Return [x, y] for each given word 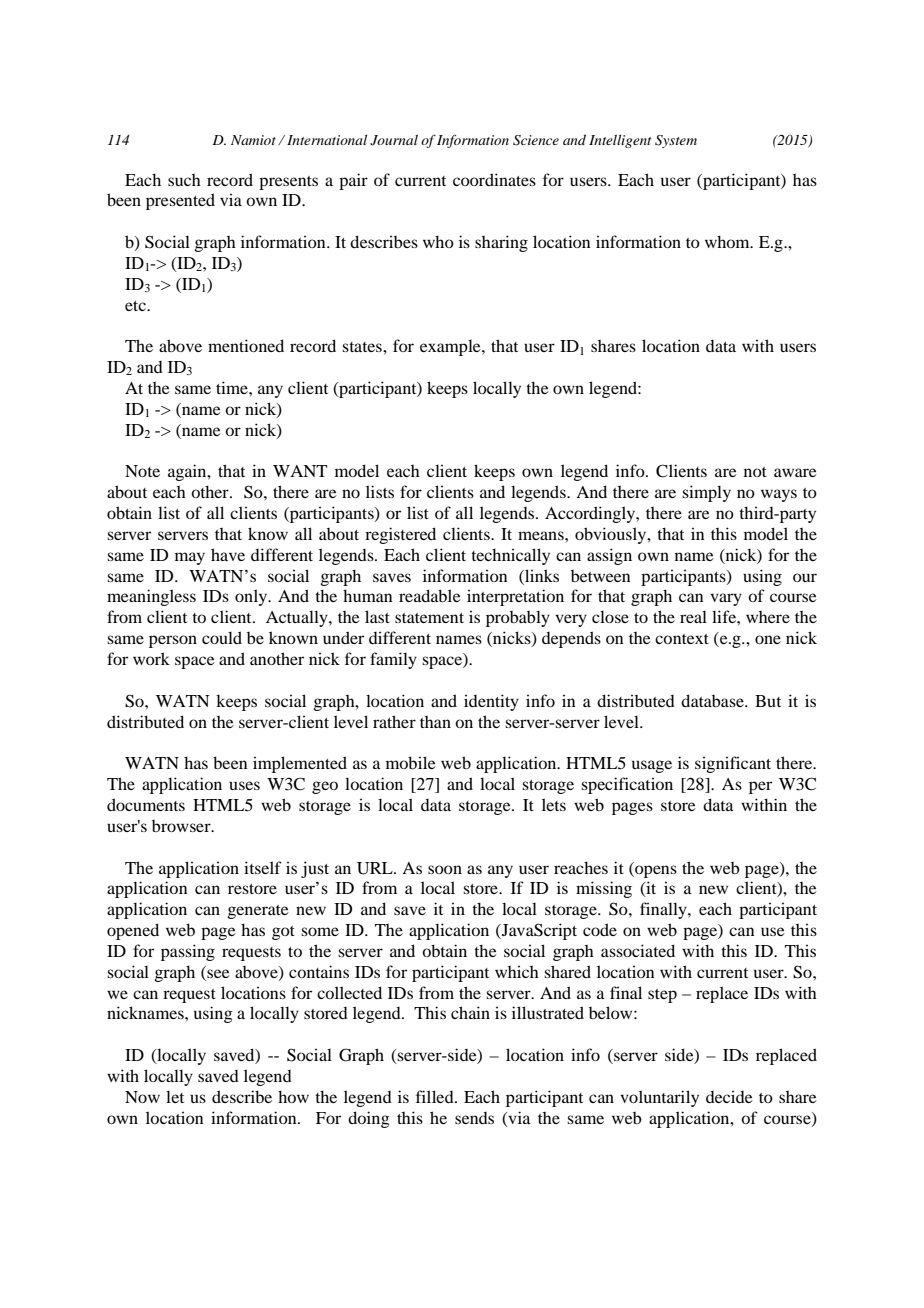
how [293, 1096]
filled [436, 1096]
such [184, 180]
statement [429, 618]
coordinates [494, 179]
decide [729, 1097]
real [693, 616]
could [222, 637]
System [676, 141]
